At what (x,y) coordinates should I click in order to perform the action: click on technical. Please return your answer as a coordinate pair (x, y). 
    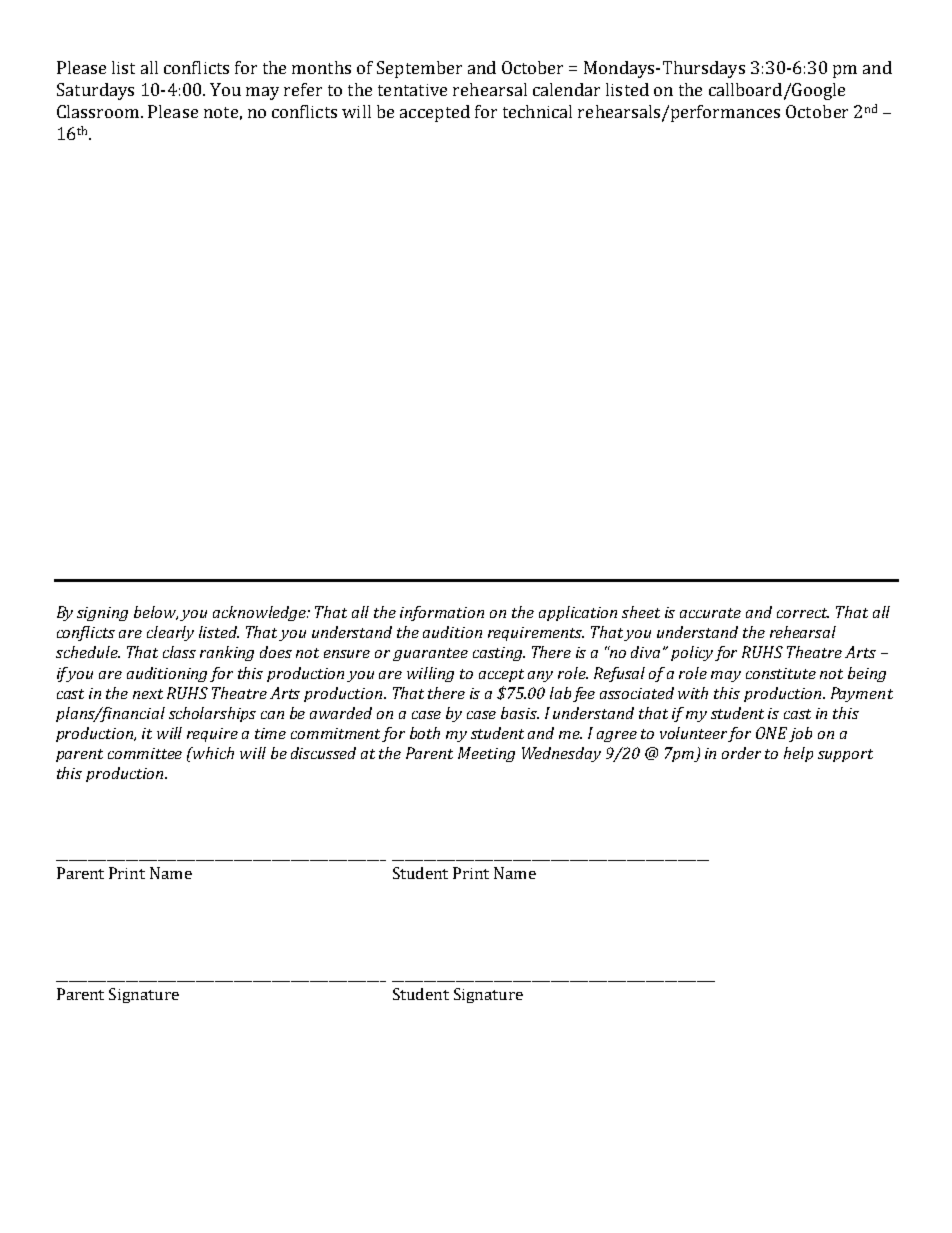
    Looking at the image, I should click on (537, 111).
